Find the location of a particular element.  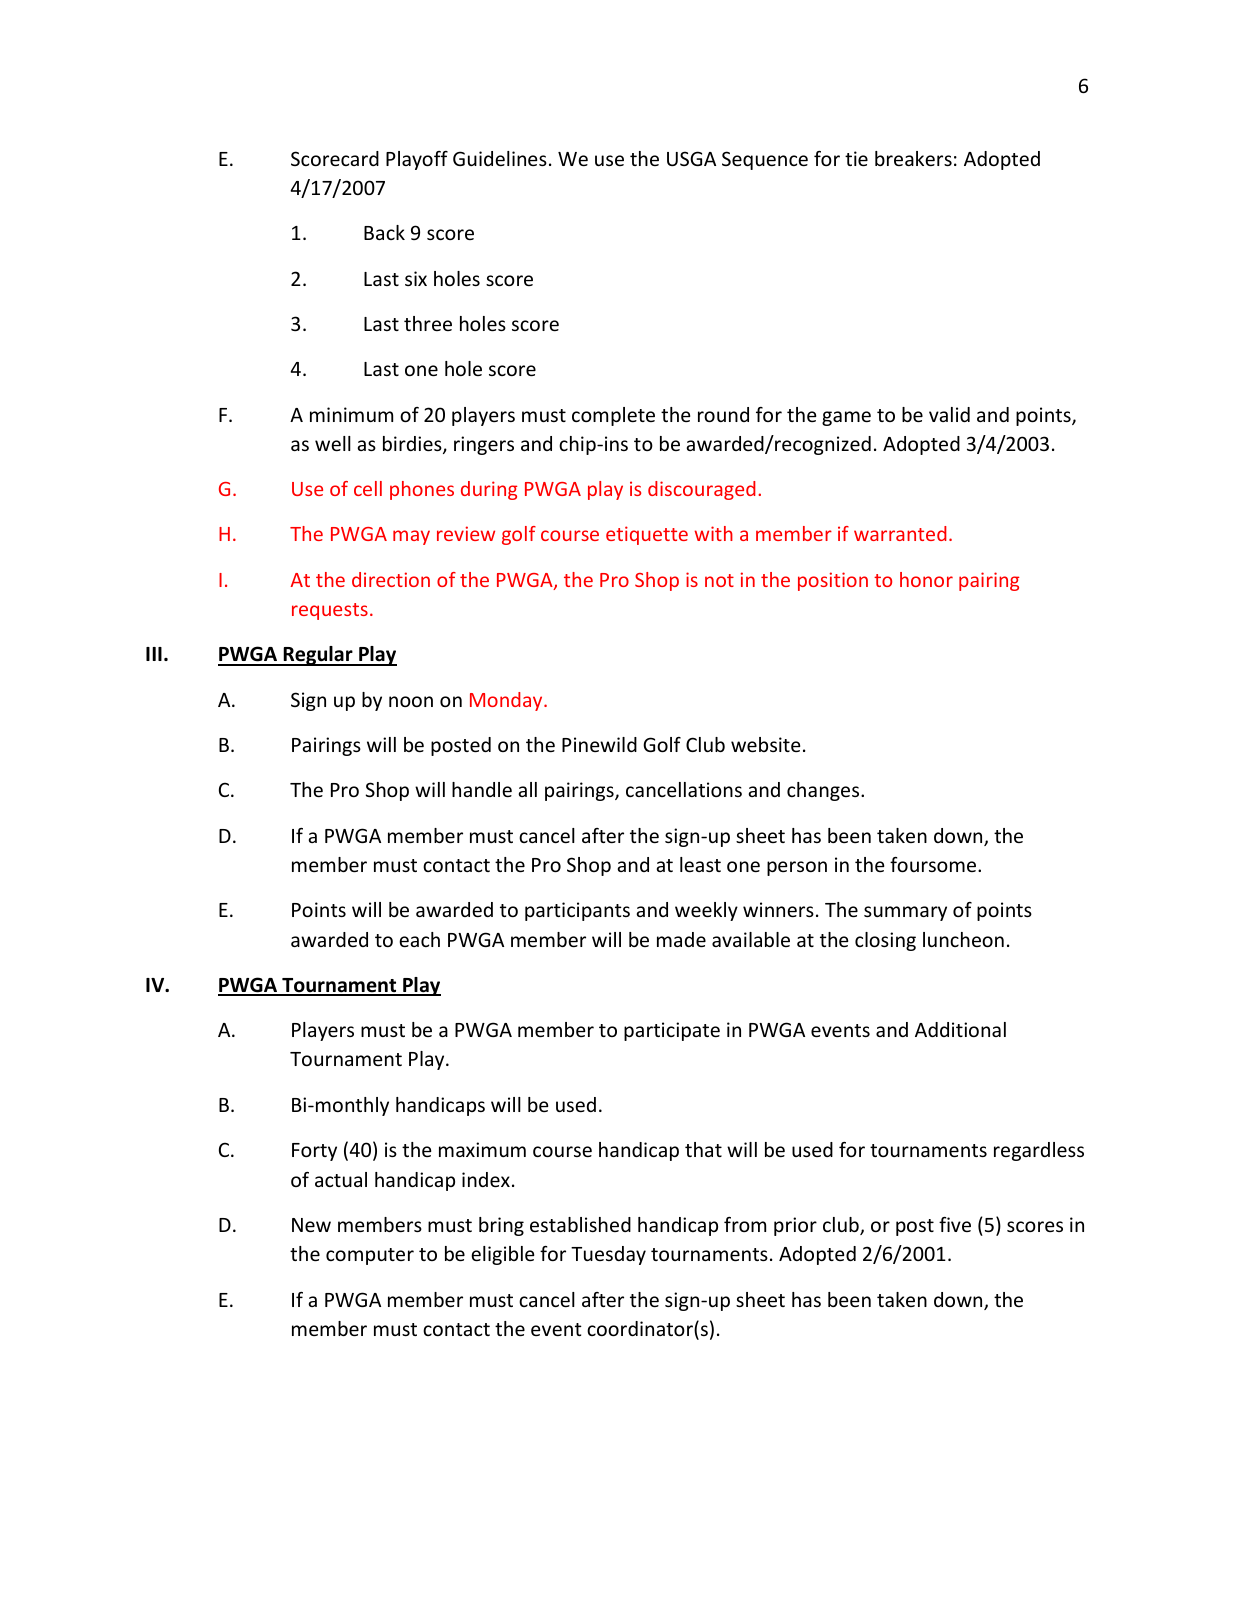

Guidelines is located at coordinates (500, 158).
